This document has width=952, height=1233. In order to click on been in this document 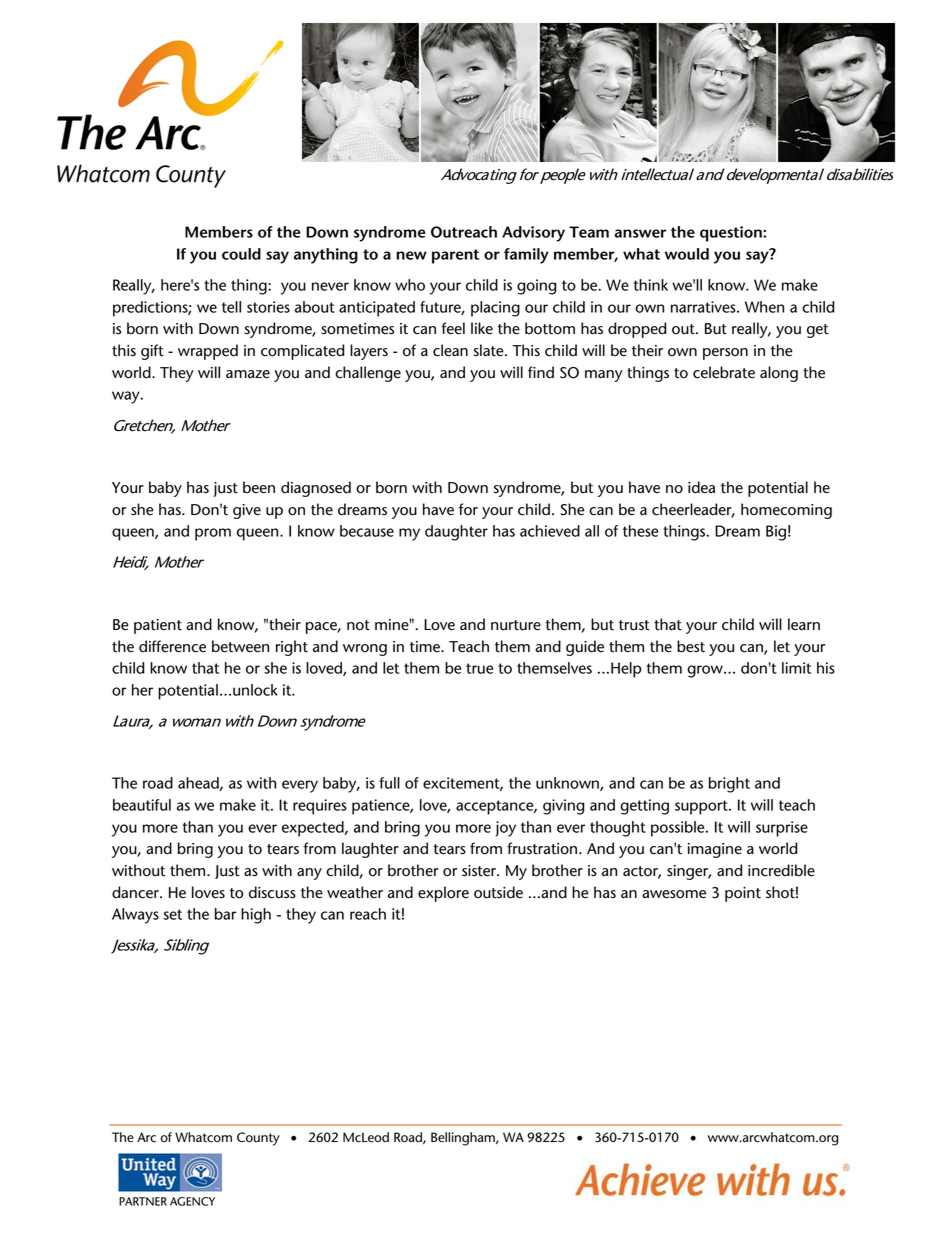, I will do `click(259, 487)`.
